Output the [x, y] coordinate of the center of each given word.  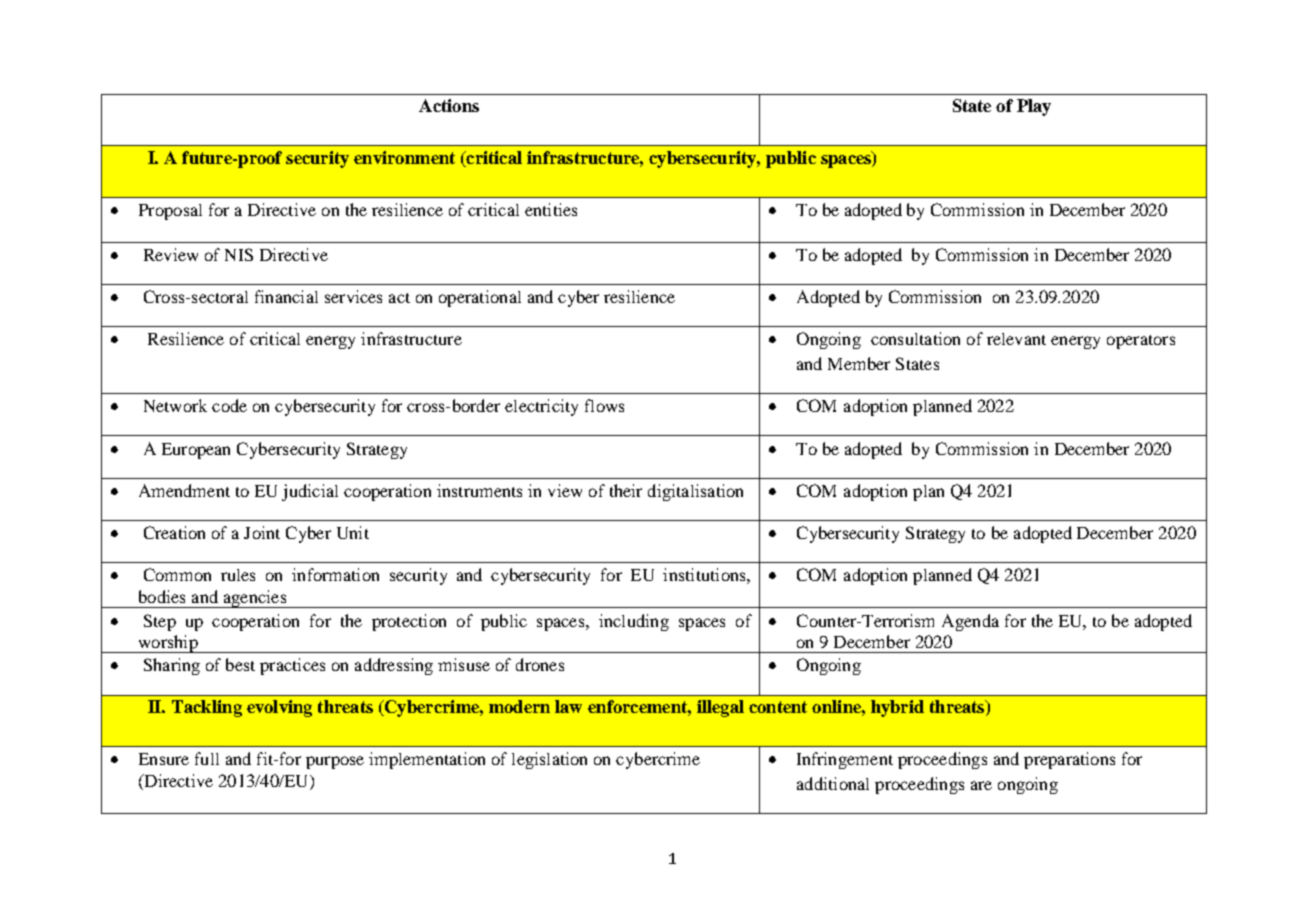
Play [1034, 107]
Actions [449, 105]
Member [859, 363]
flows [604, 405]
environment [404, 157]
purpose [335, 762]
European [196, 451]
